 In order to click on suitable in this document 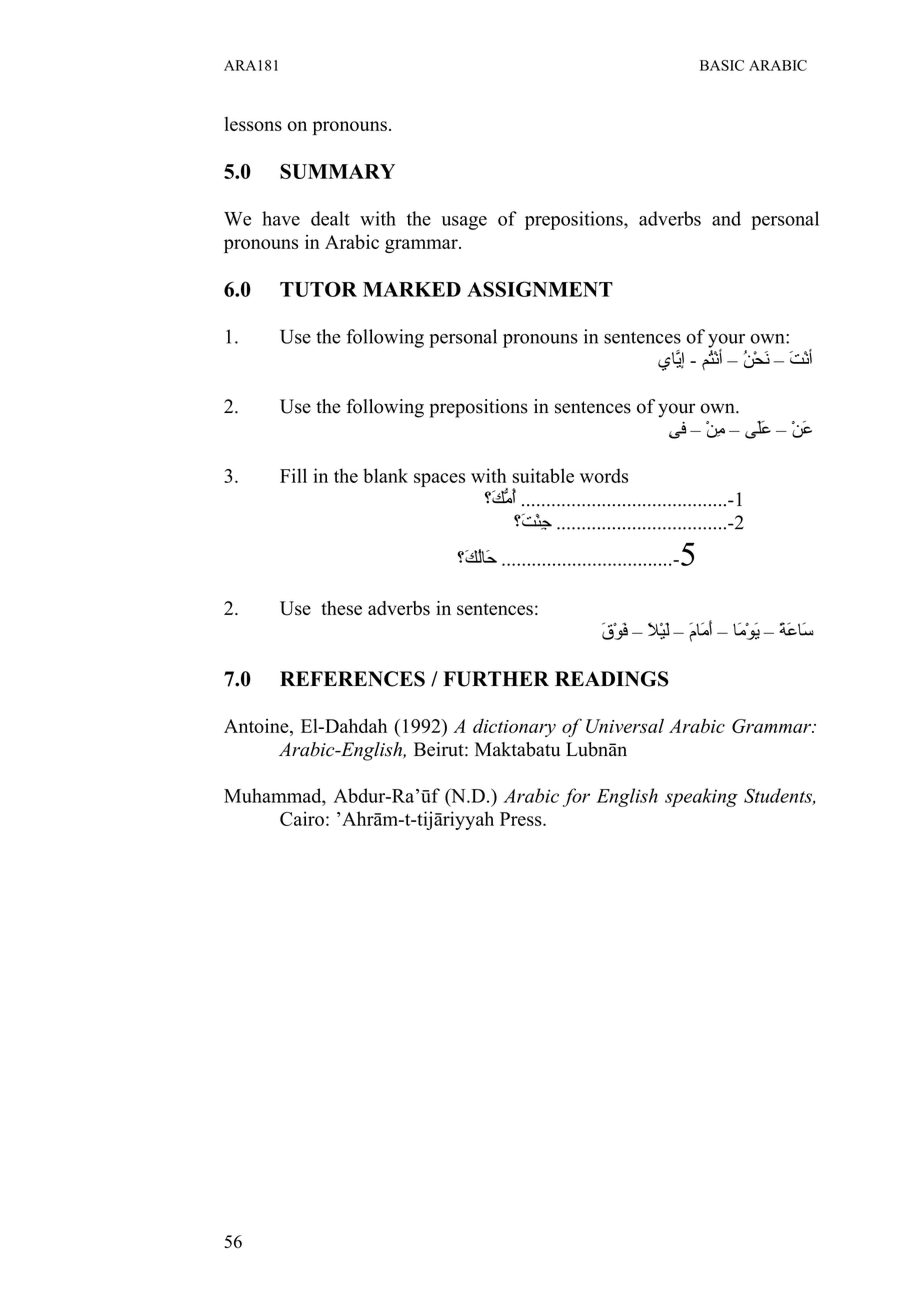, I will do `click(543, 475)`.
